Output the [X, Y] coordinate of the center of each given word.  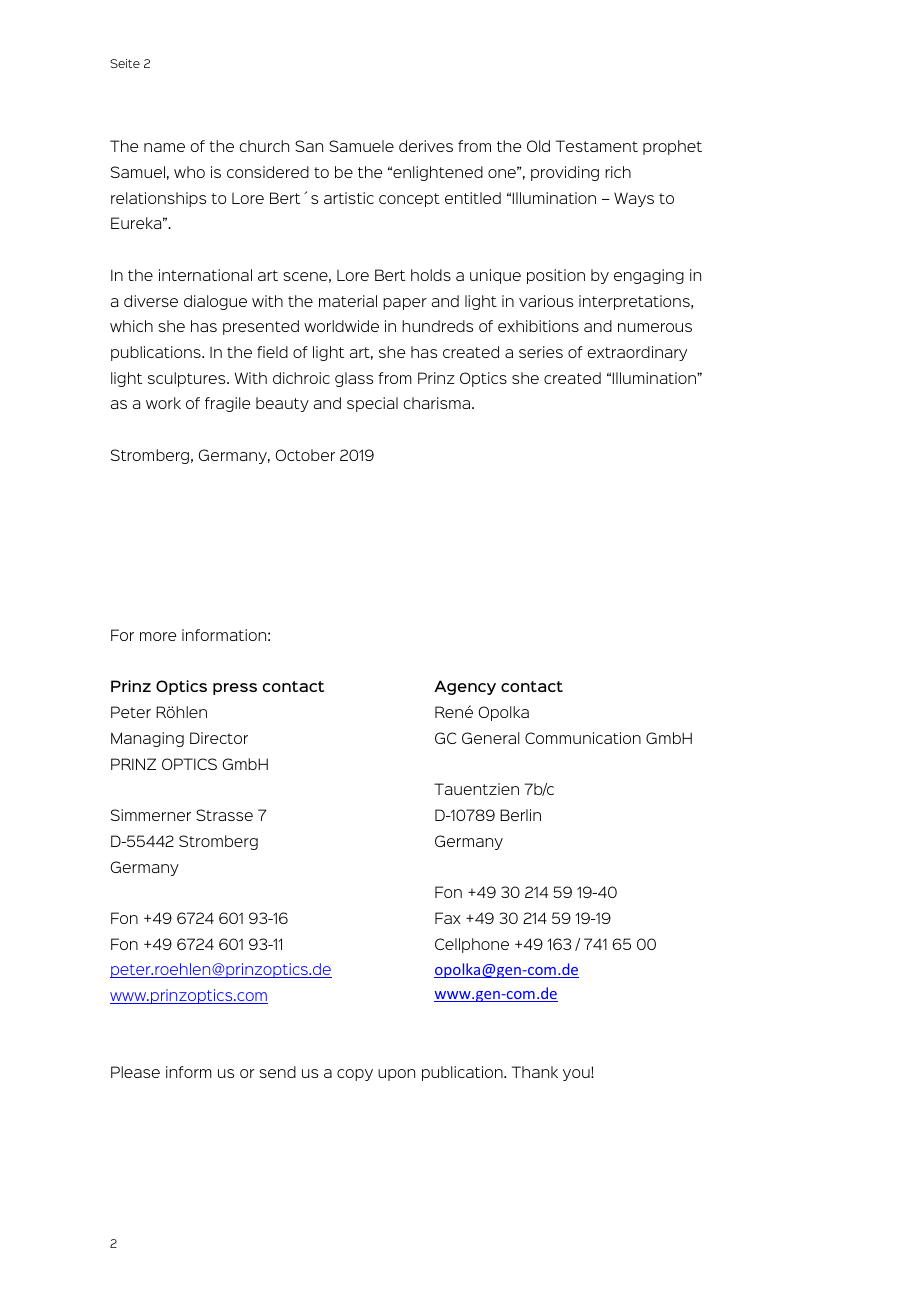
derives [426, 146]
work [163, 403]
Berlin [520, 815]
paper [405, 304]
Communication [583, 738]
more [158, 636]
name [164, 147]
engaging [649, 276]
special [372, 404]
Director [219, 738]
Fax [448, 918]
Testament [597, 146]
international [205, 275]
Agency [465, 687]
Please [135, 1072]
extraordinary [637, 353]
